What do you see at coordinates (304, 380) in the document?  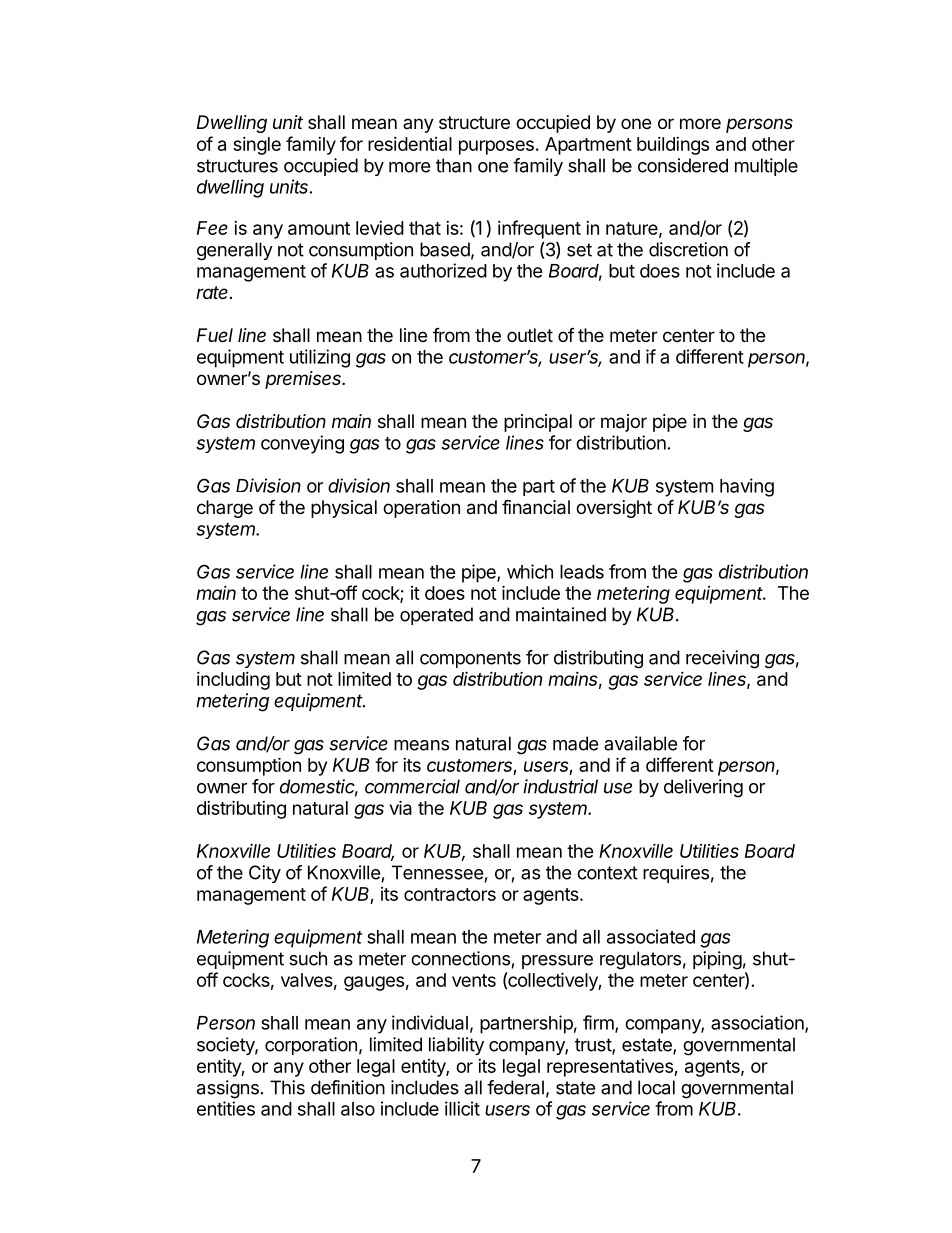 I see `premises` at bounding box center [304, 380].
